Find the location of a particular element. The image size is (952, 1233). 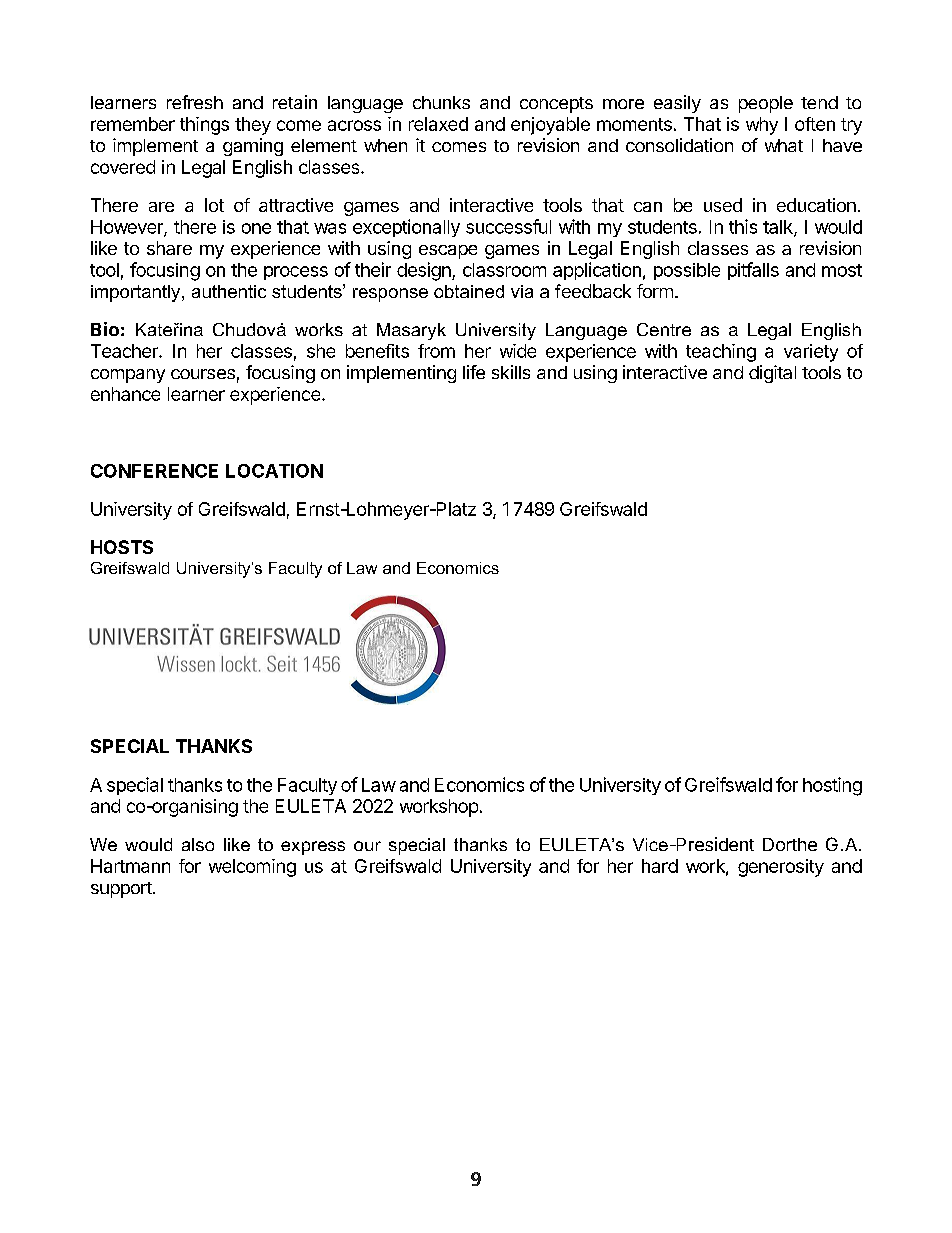

pitfalls is located at coordinates (753, 271).
